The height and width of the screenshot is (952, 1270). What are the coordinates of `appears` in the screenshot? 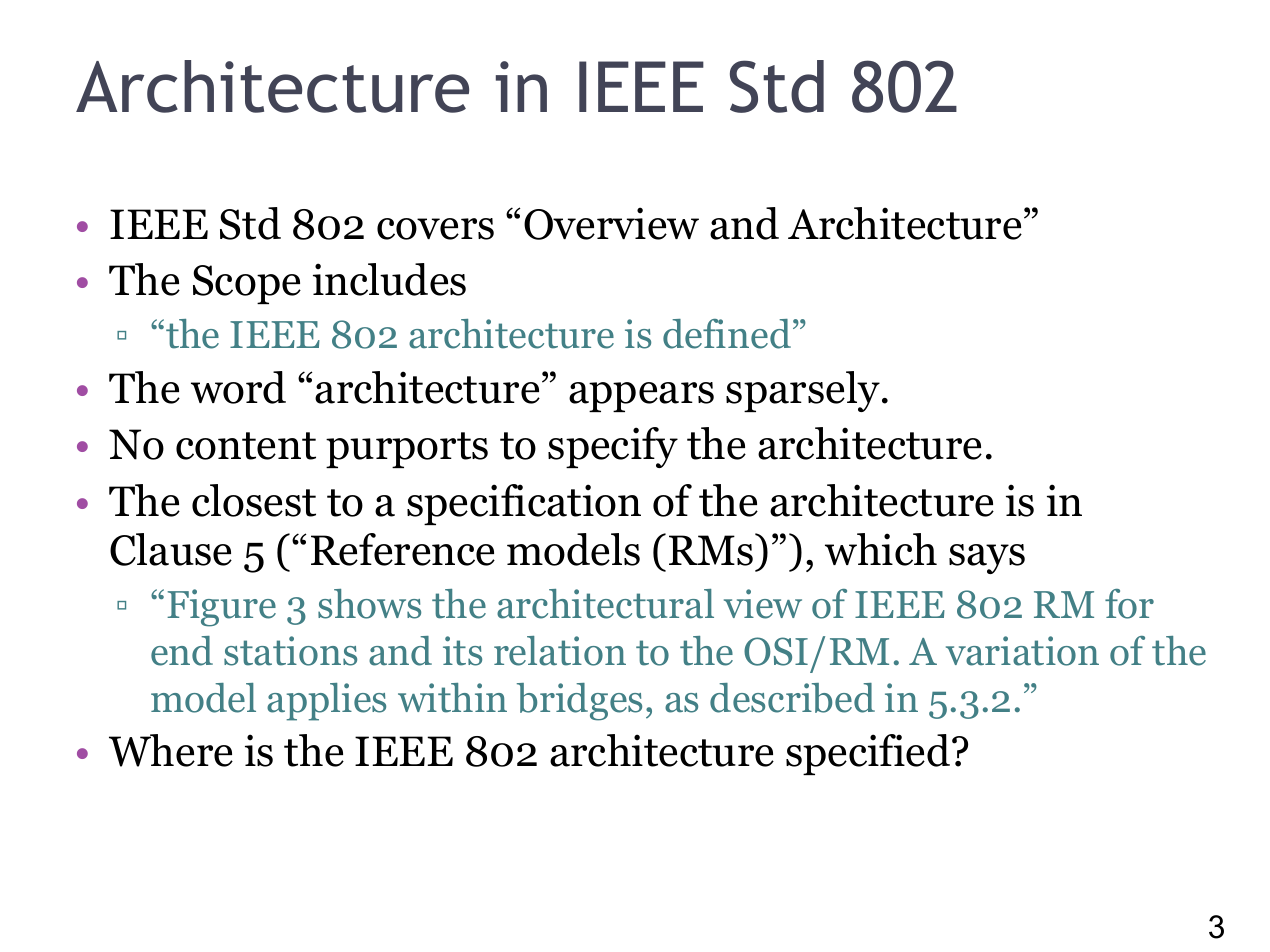 It's located at (641, 397).
